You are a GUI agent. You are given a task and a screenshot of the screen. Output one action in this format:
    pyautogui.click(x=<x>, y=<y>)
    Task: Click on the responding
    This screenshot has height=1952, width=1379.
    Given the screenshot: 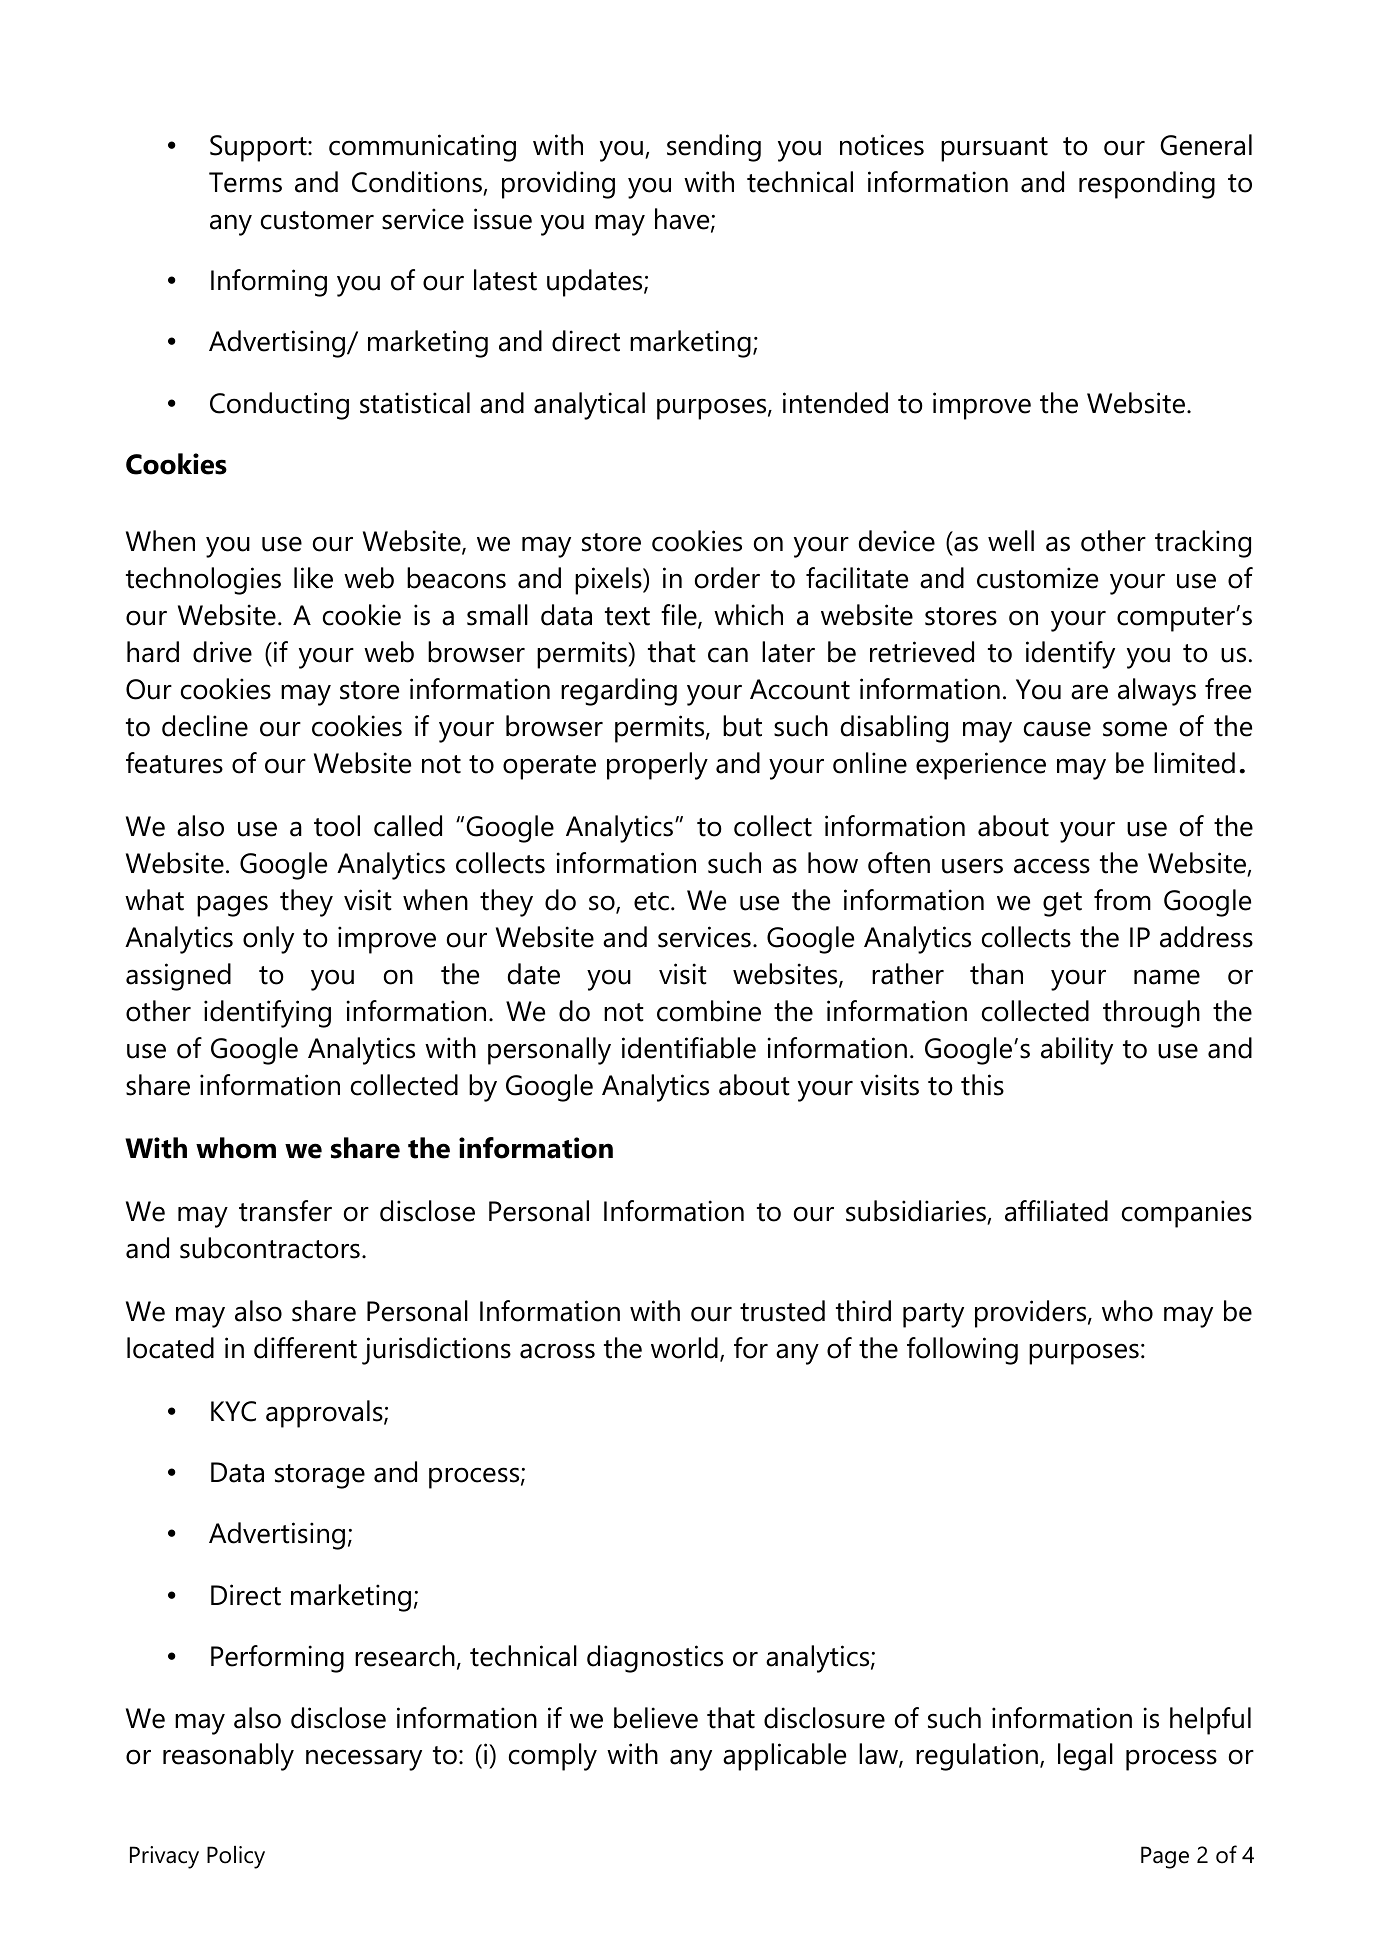 What is the action you would take?
    pyautogui.click(x=1147, y=185)
